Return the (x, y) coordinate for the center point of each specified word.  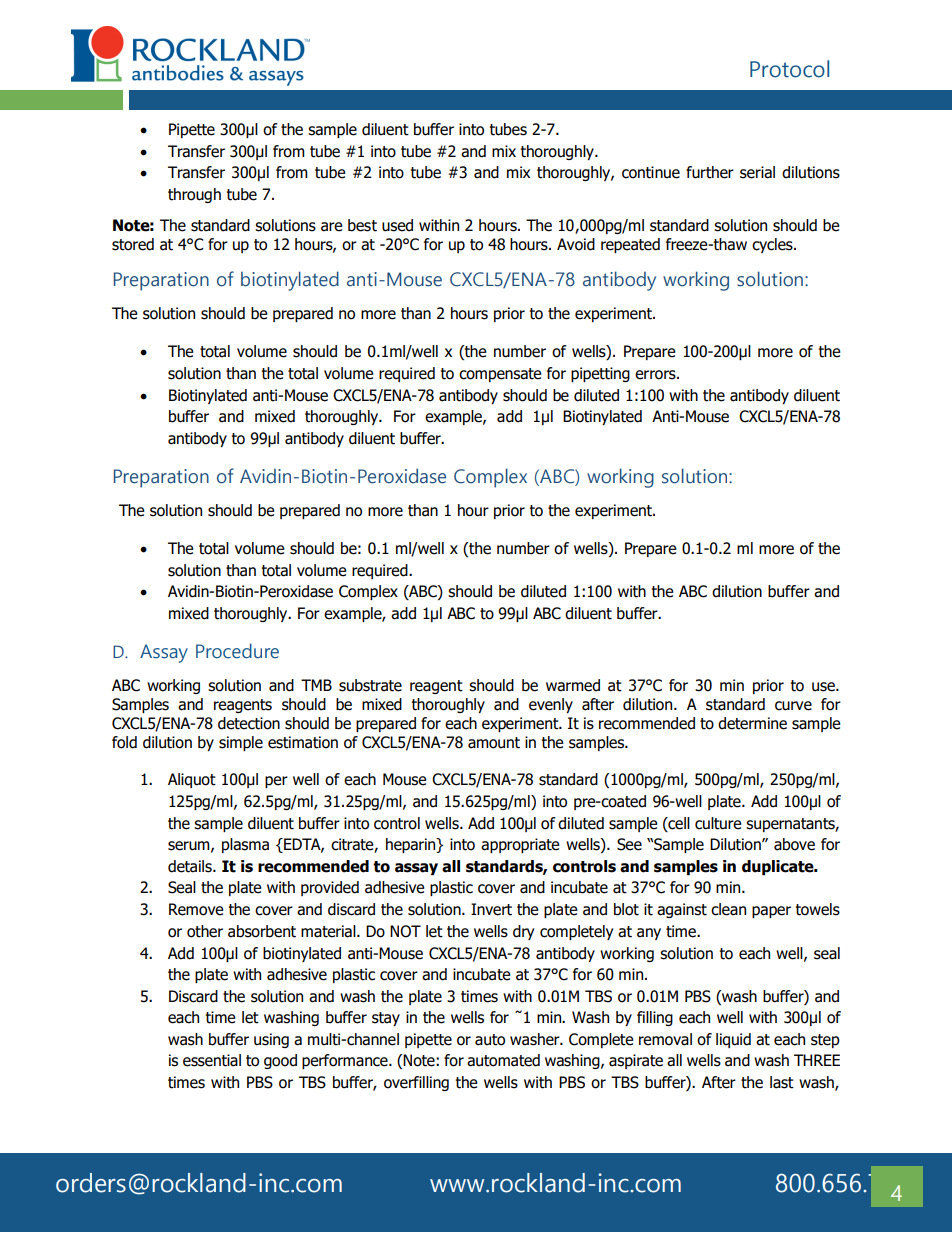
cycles (773, 245)
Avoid (576, 244)
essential (212, 1060)
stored (133, 244)
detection (249, 723)
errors (656, 375)
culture (718, 823)
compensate (500, 375)
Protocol (789, 69)
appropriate (520, 845)
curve (793, 706)
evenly (551, 705)
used (397, 225)
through (194, 195)
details (191, 866)
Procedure (237, 651)
